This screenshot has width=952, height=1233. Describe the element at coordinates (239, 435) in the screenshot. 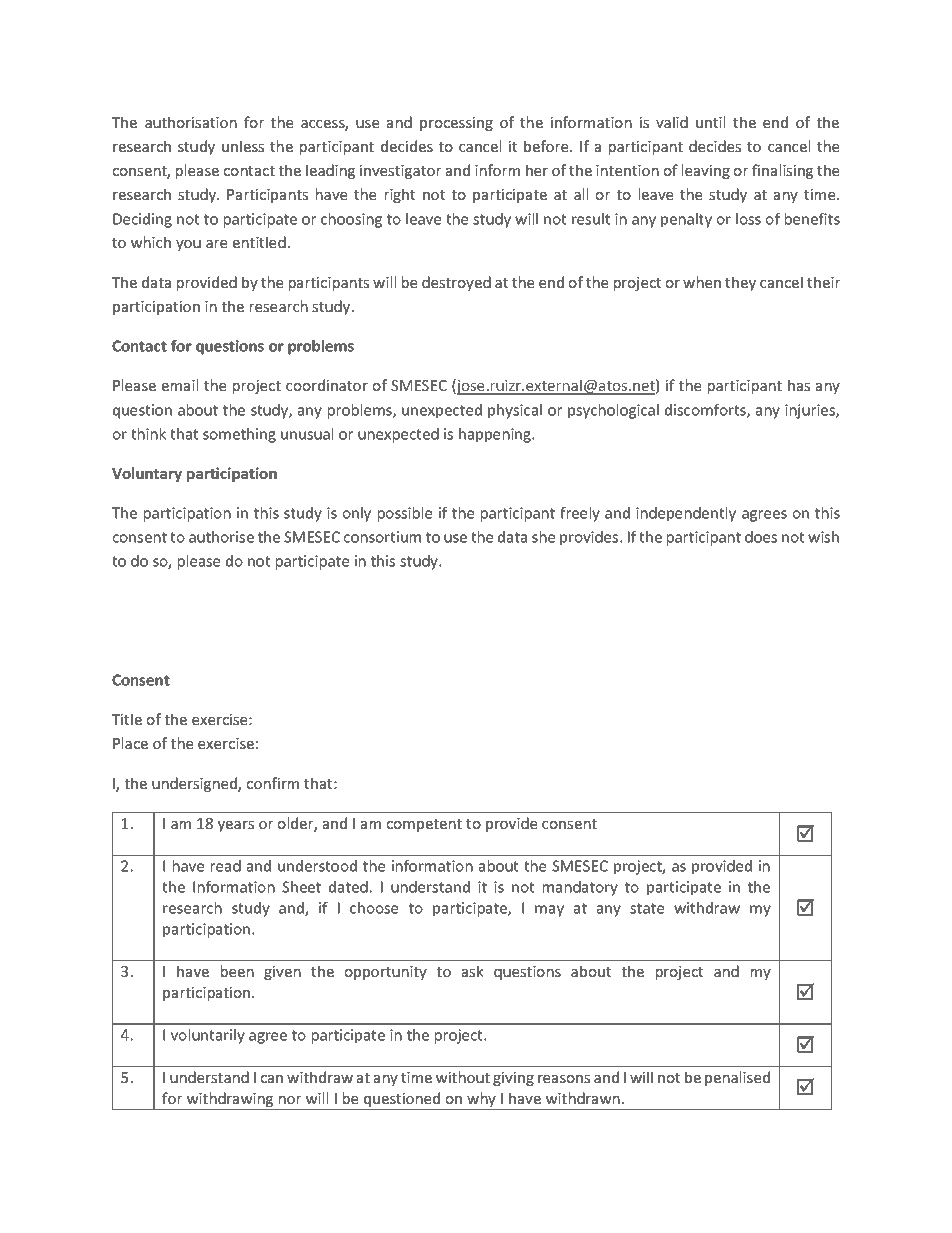

I see `something` at that location.
